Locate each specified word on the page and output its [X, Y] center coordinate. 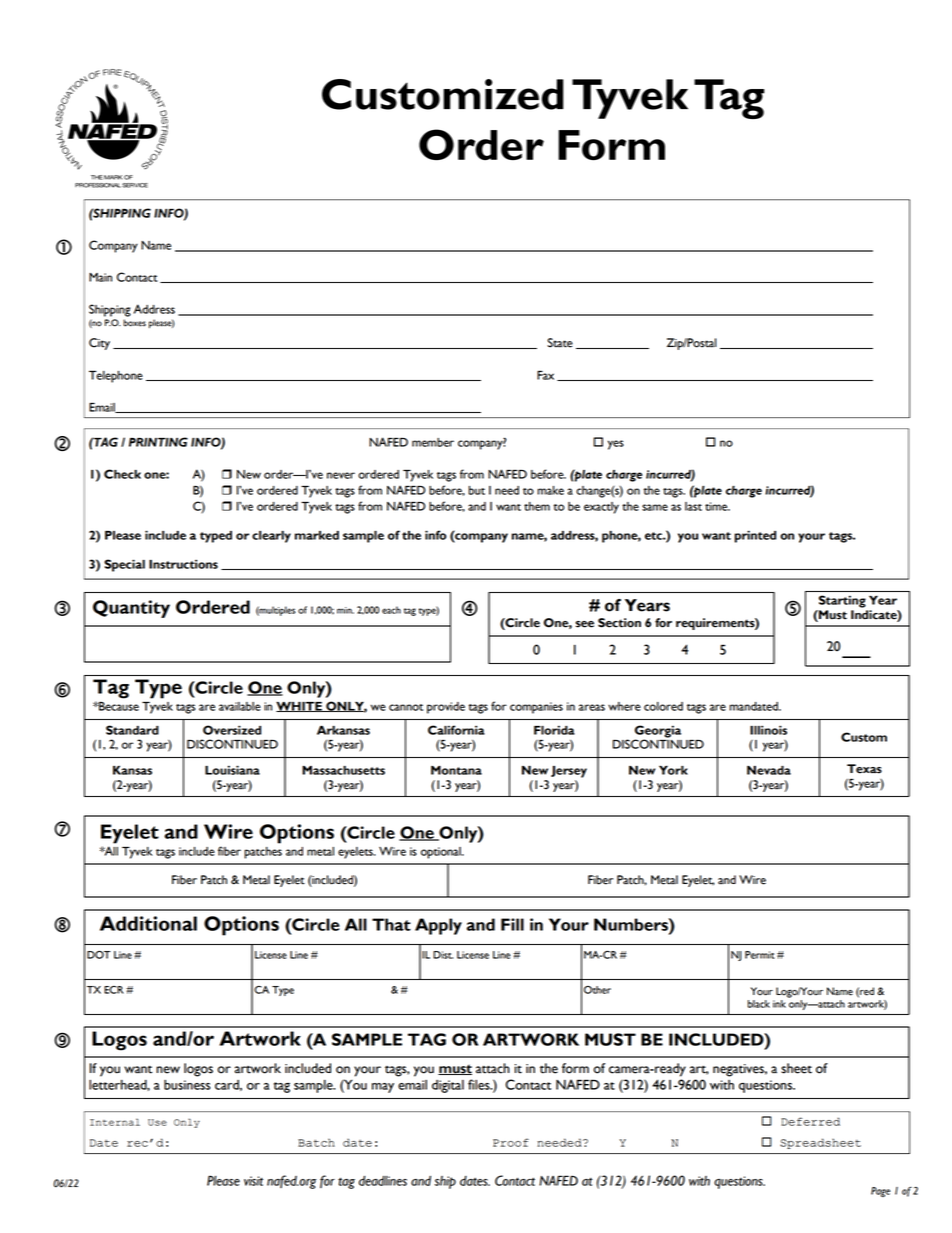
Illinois [768, 730]
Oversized [232, 730]
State [560, 343]
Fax [545, 375]
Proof [511, 1142]
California [456, 730]
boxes [134, 323]
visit [253, 1181]
